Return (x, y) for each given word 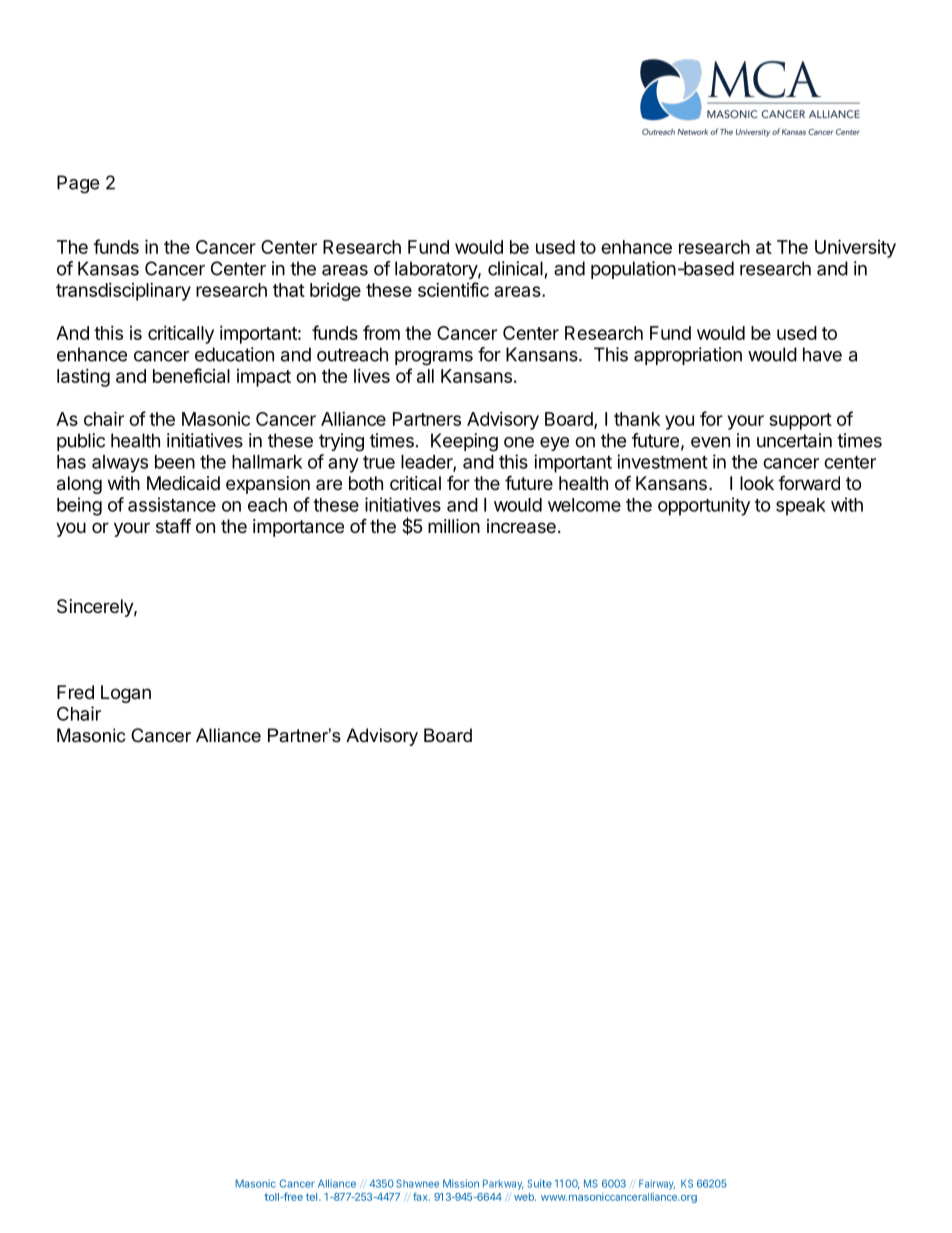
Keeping (464, 442)
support (800, 421)
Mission (461, 1183)
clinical (515, 268)
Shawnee (417, 1183)
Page (78, 184)
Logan (126, 694)
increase (521, 526)
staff (174, 526)
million (454, 526)
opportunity (704, 506)
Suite (540, 1183)
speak (801, 507)
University (855, 248)
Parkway (503, 1184)
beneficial (191, 375)
